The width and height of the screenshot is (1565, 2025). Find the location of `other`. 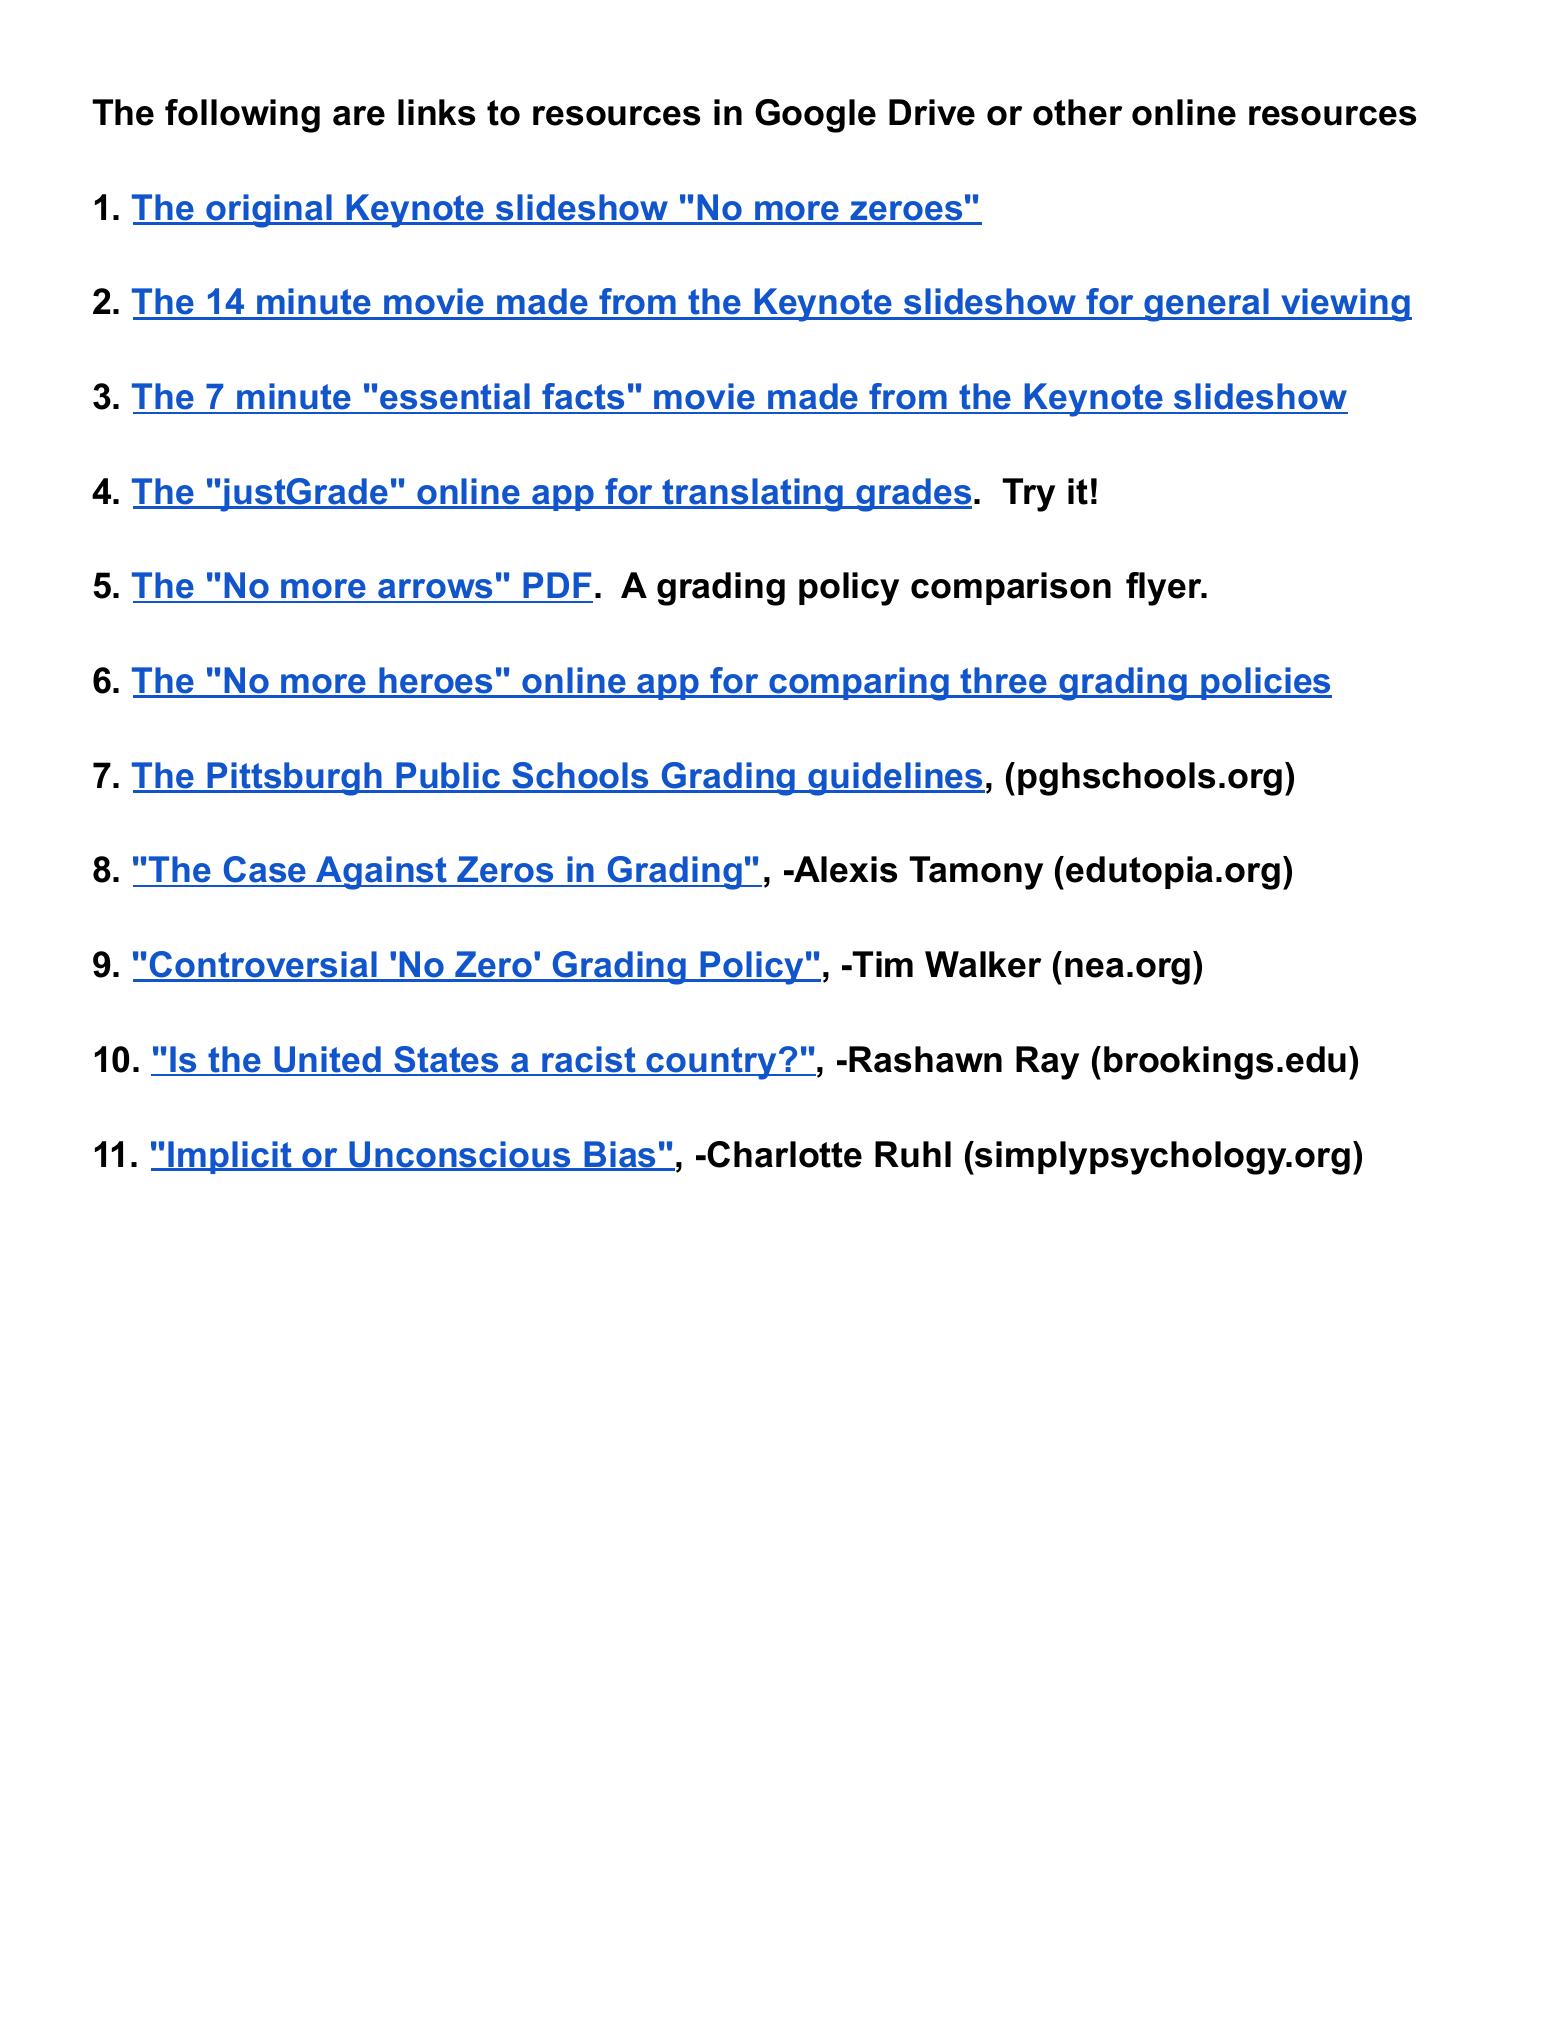

other is located at coordinates (1078, 112).
